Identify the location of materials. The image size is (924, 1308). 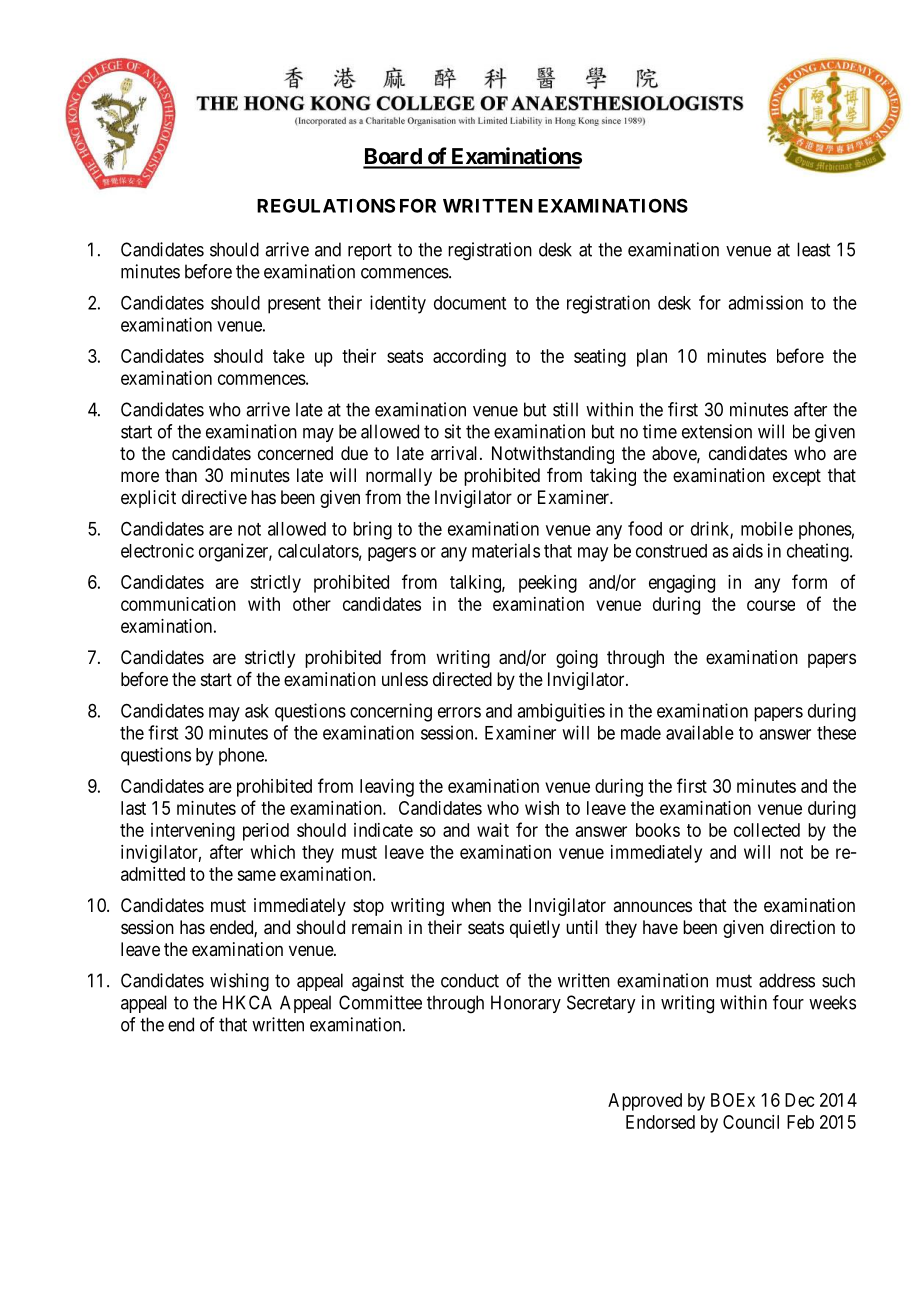
(506, 550).
